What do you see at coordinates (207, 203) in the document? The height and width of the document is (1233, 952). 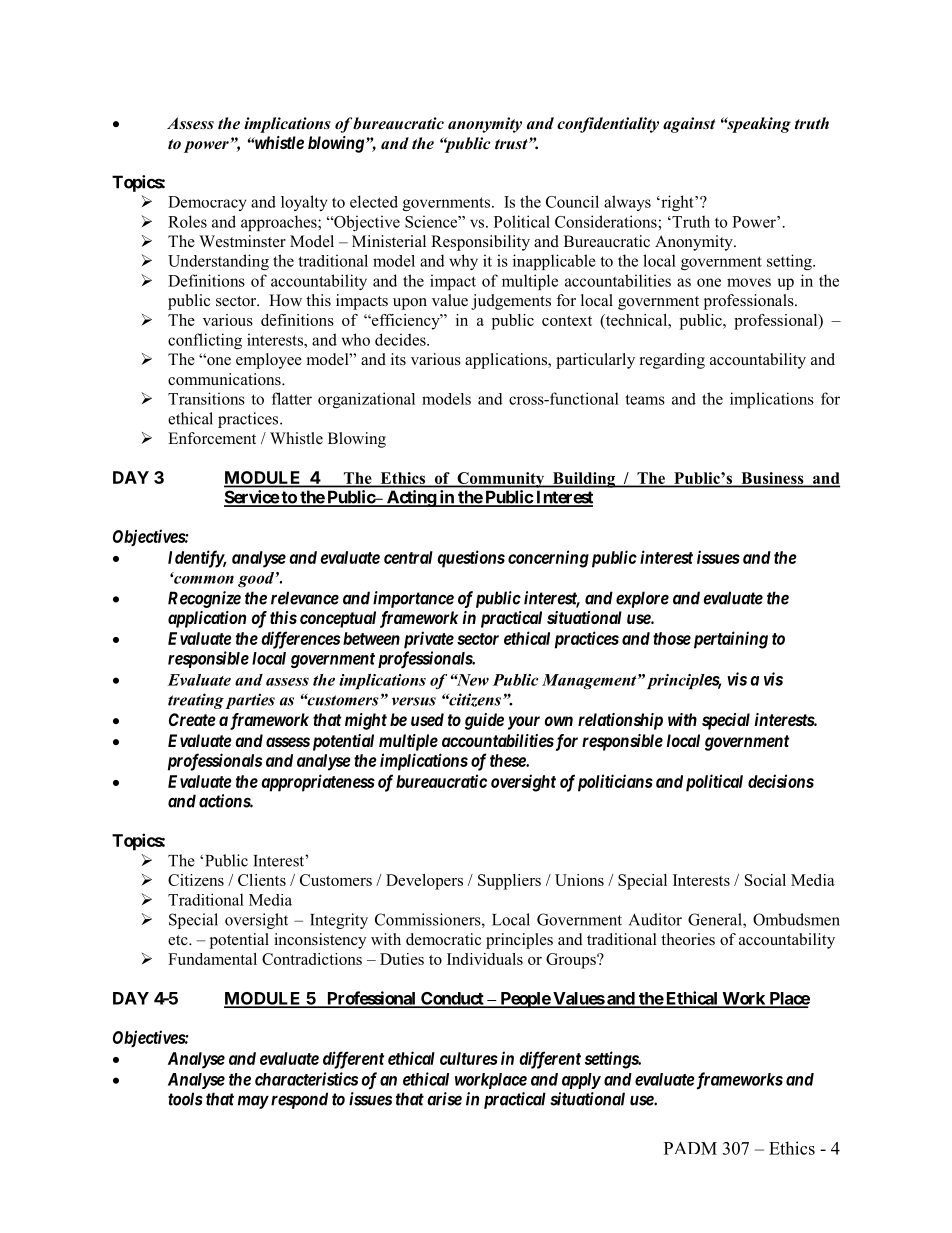 I see `Democracy` at bounding box center [207, 203].
